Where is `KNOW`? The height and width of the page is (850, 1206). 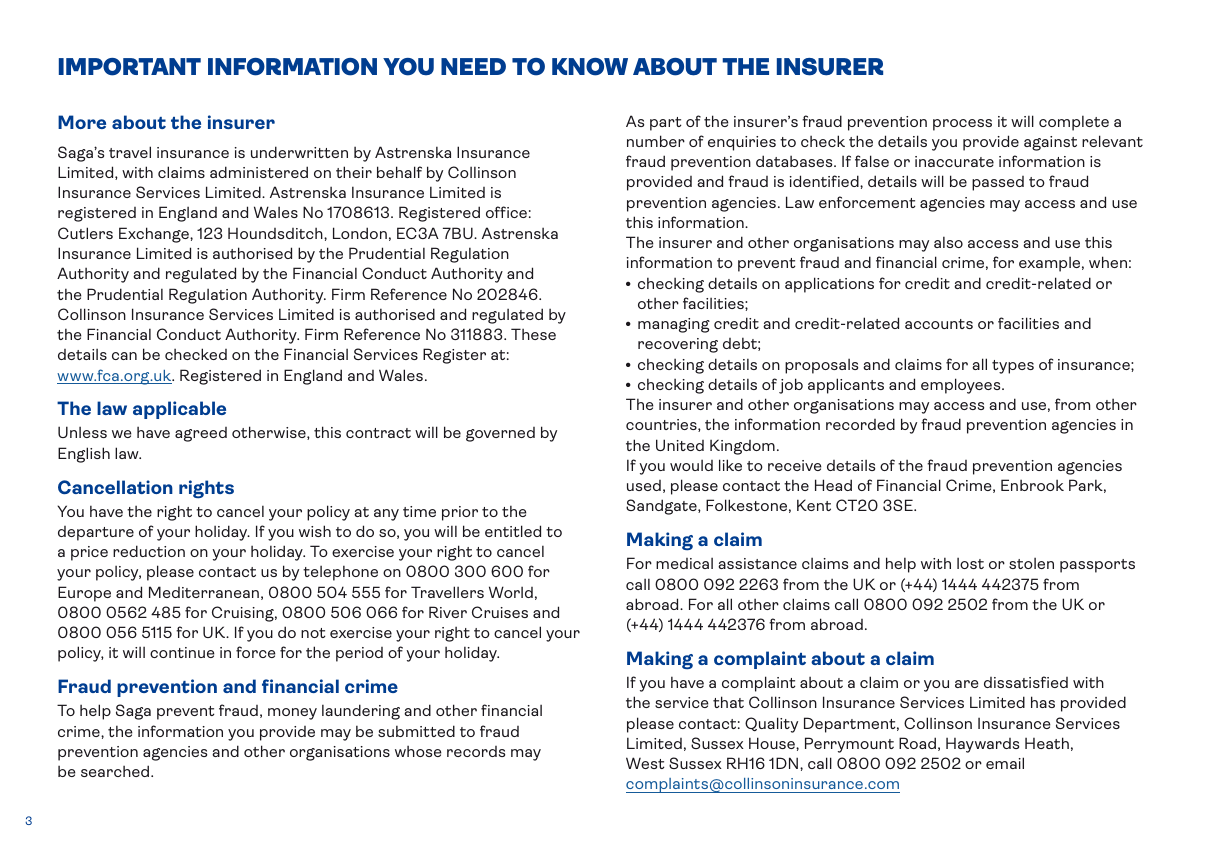 KNOW is located at coordinates (590, 67).
